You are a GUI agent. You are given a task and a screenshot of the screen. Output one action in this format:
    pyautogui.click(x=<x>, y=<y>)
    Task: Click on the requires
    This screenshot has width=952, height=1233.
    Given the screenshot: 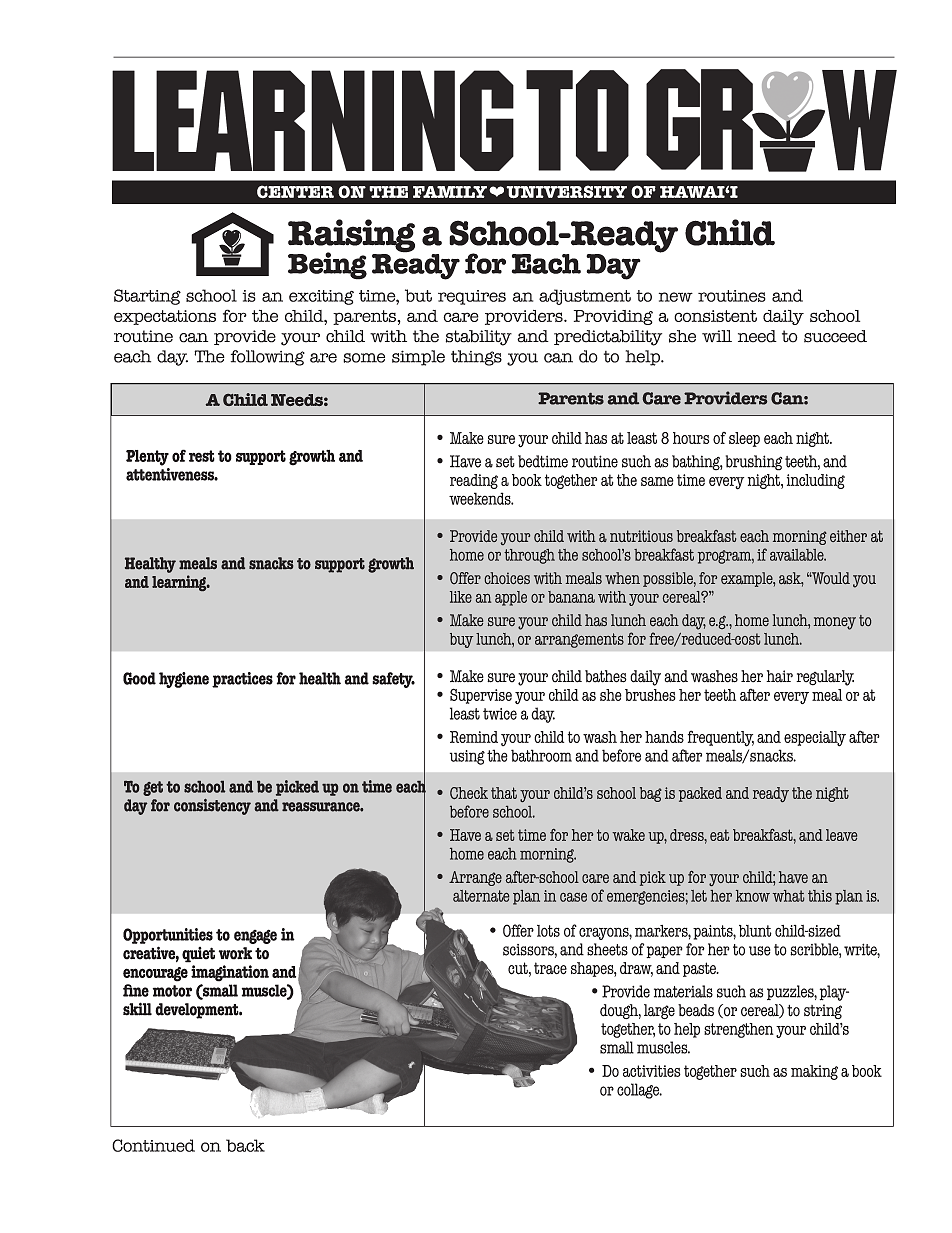 What is the action you would take?
    pyautogui.click(x=472, y=297)
